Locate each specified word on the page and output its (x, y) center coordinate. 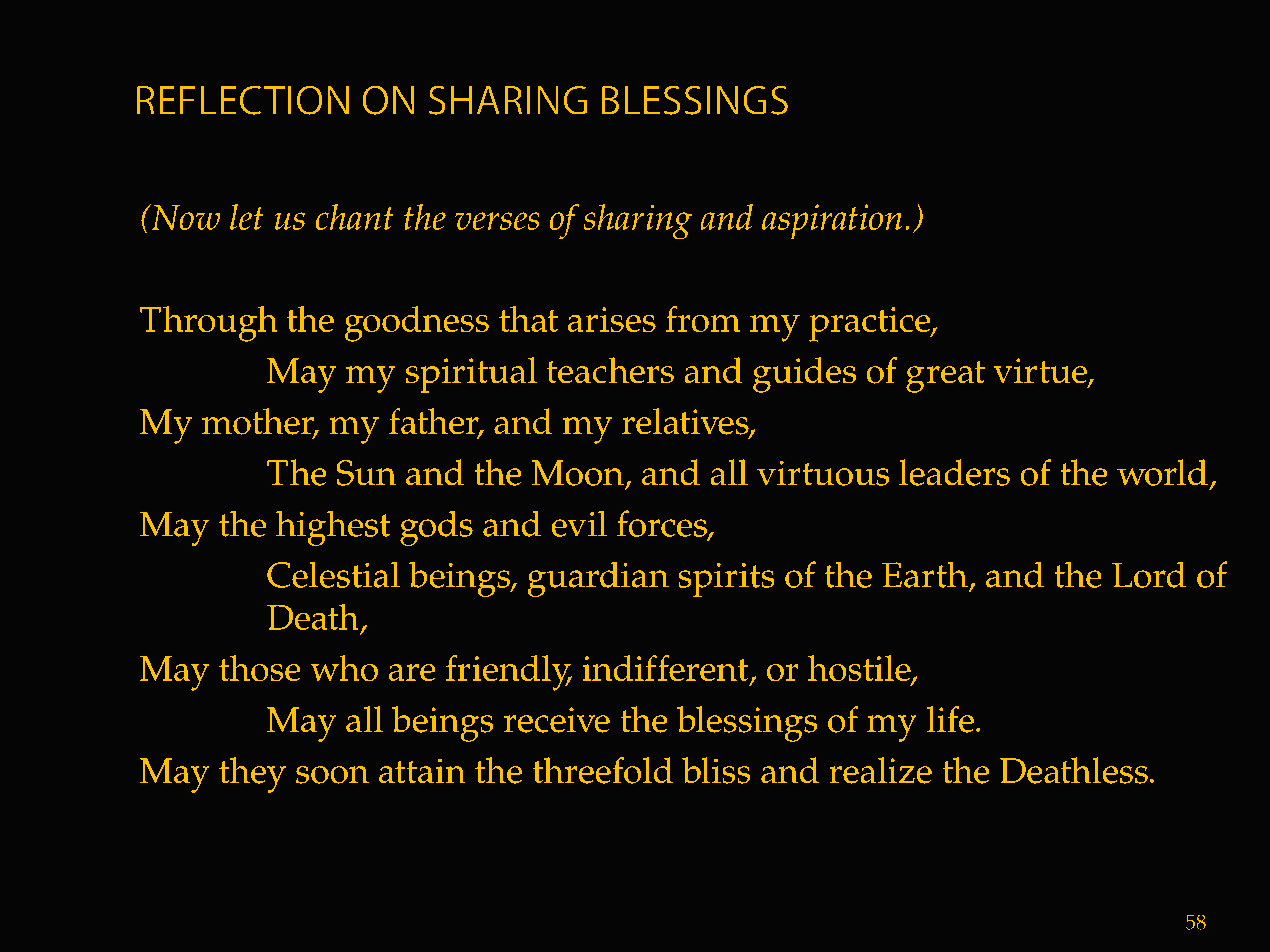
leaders (954, 472)
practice (871, 324)
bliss (716, 770)
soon (332, 775)
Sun (366, 473)
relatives (686, 422)
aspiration (832, 221)
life (950, 719)
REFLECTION (242, 100)
